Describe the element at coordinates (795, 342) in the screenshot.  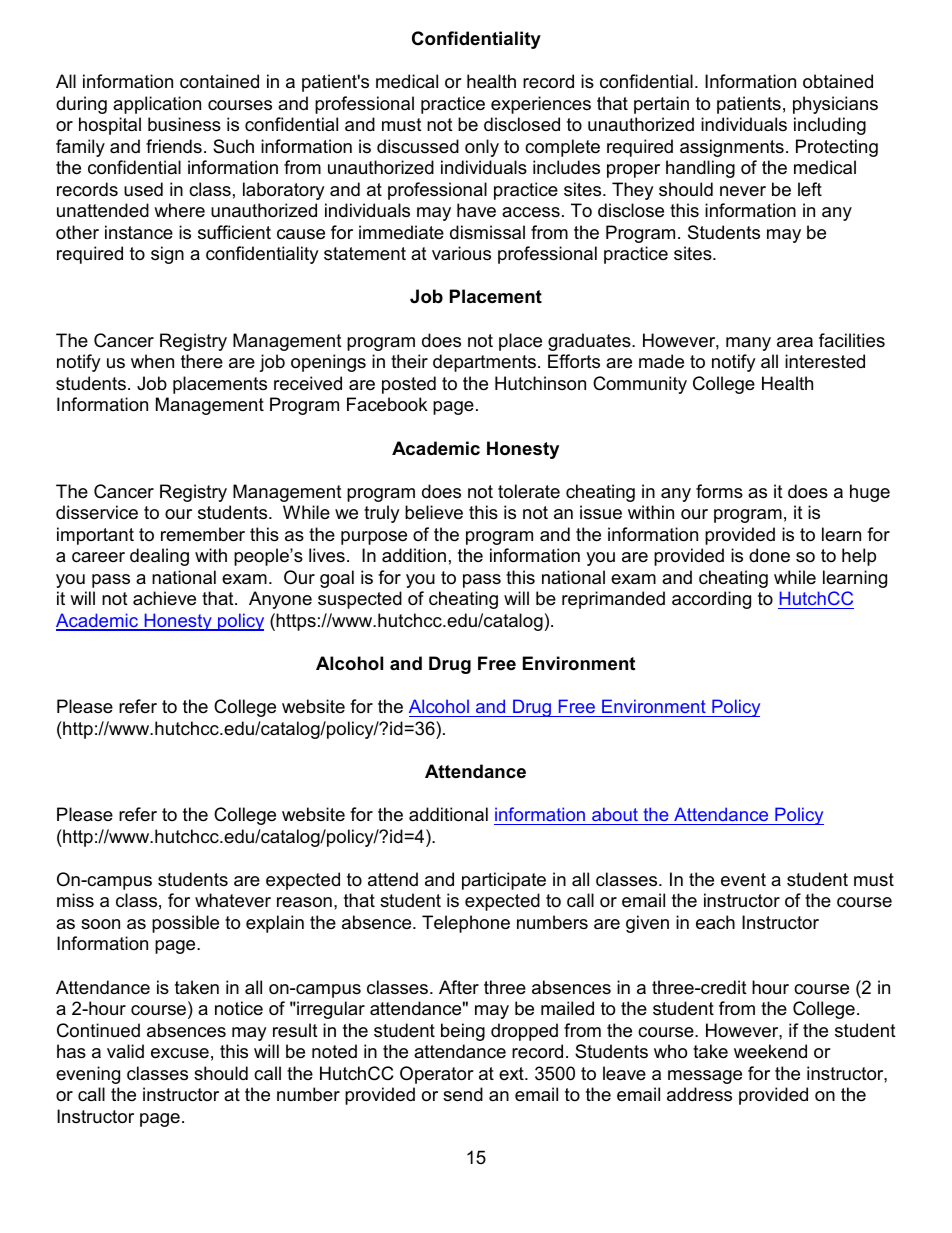
I see `area` at that location.
